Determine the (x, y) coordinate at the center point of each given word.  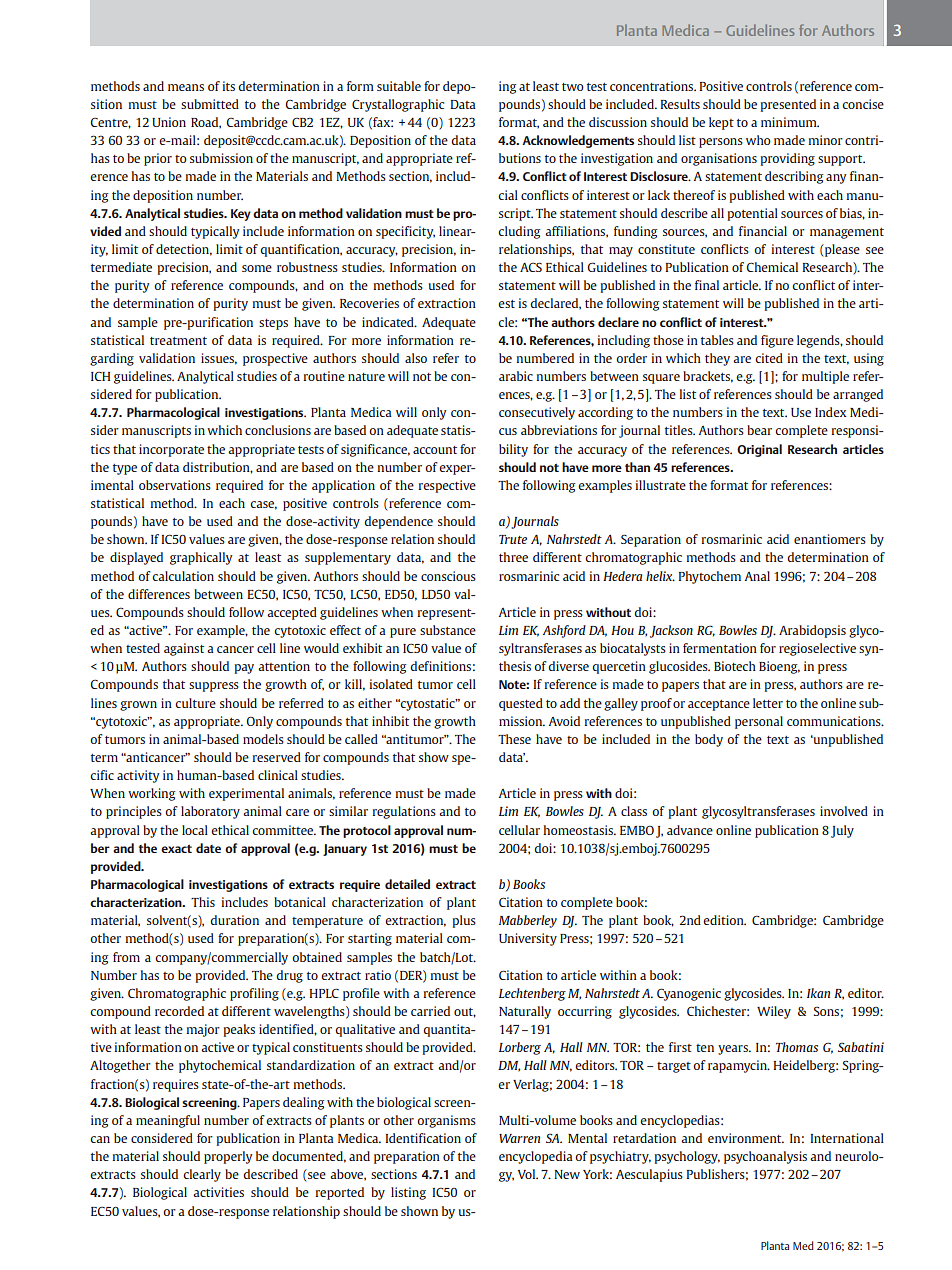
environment (746, 1138)
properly (228, 1157)
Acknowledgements (578, 141)
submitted (210, 104)
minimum (790, 122)
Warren (519, 1138)
